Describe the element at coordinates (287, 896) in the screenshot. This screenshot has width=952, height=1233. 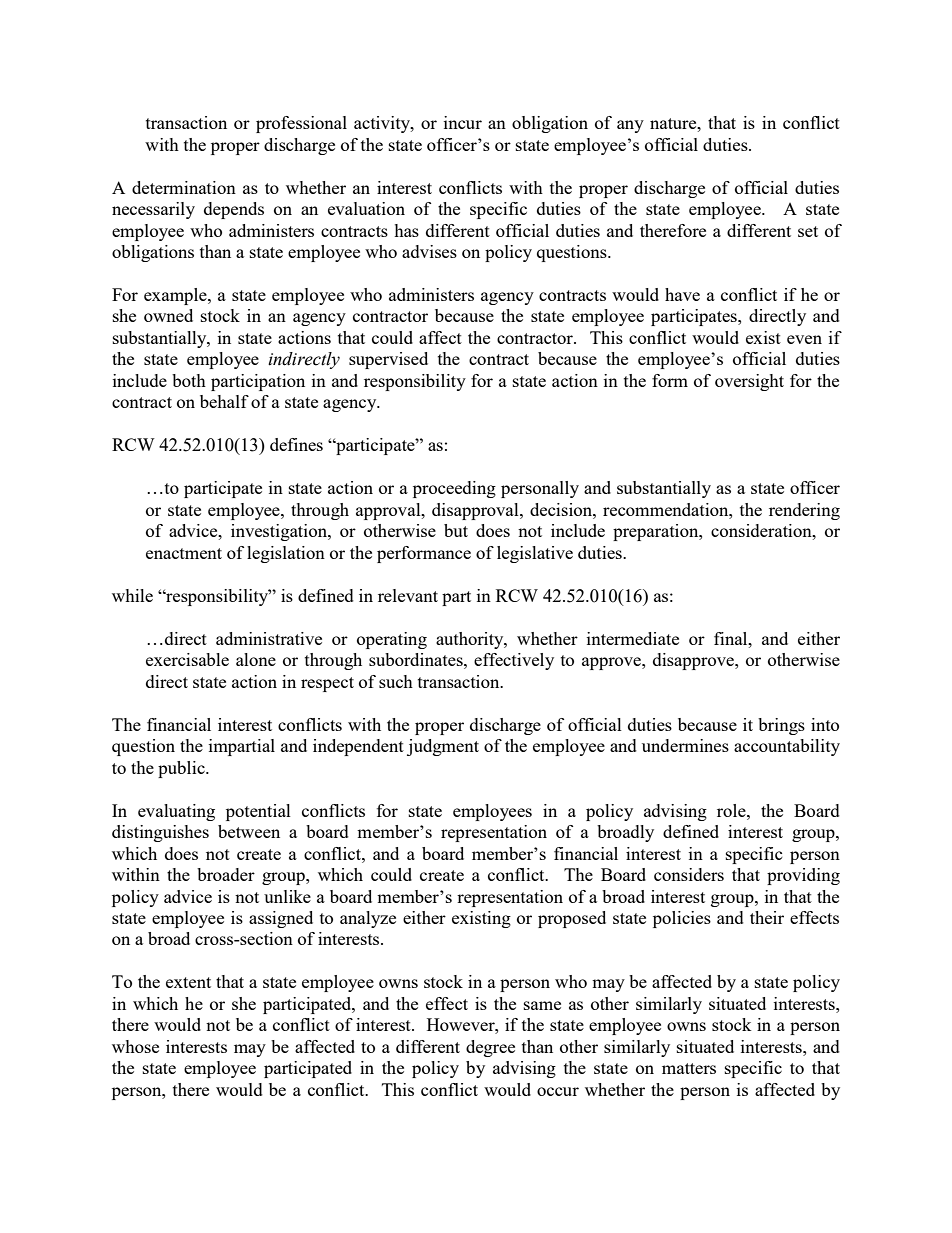
I see `unlike` at that location.
